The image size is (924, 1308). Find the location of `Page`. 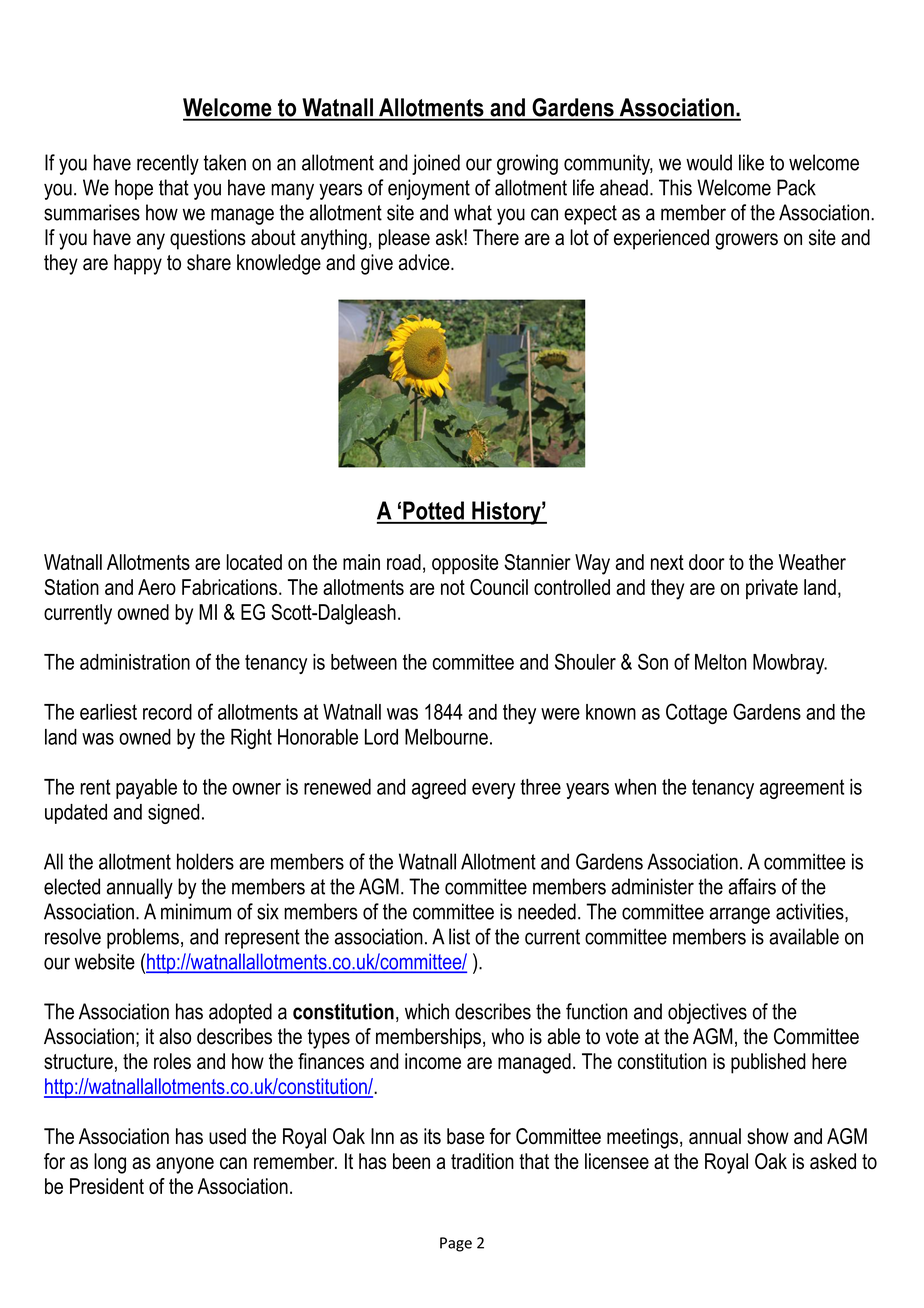

Page is located at coordinates (456, 1244).
